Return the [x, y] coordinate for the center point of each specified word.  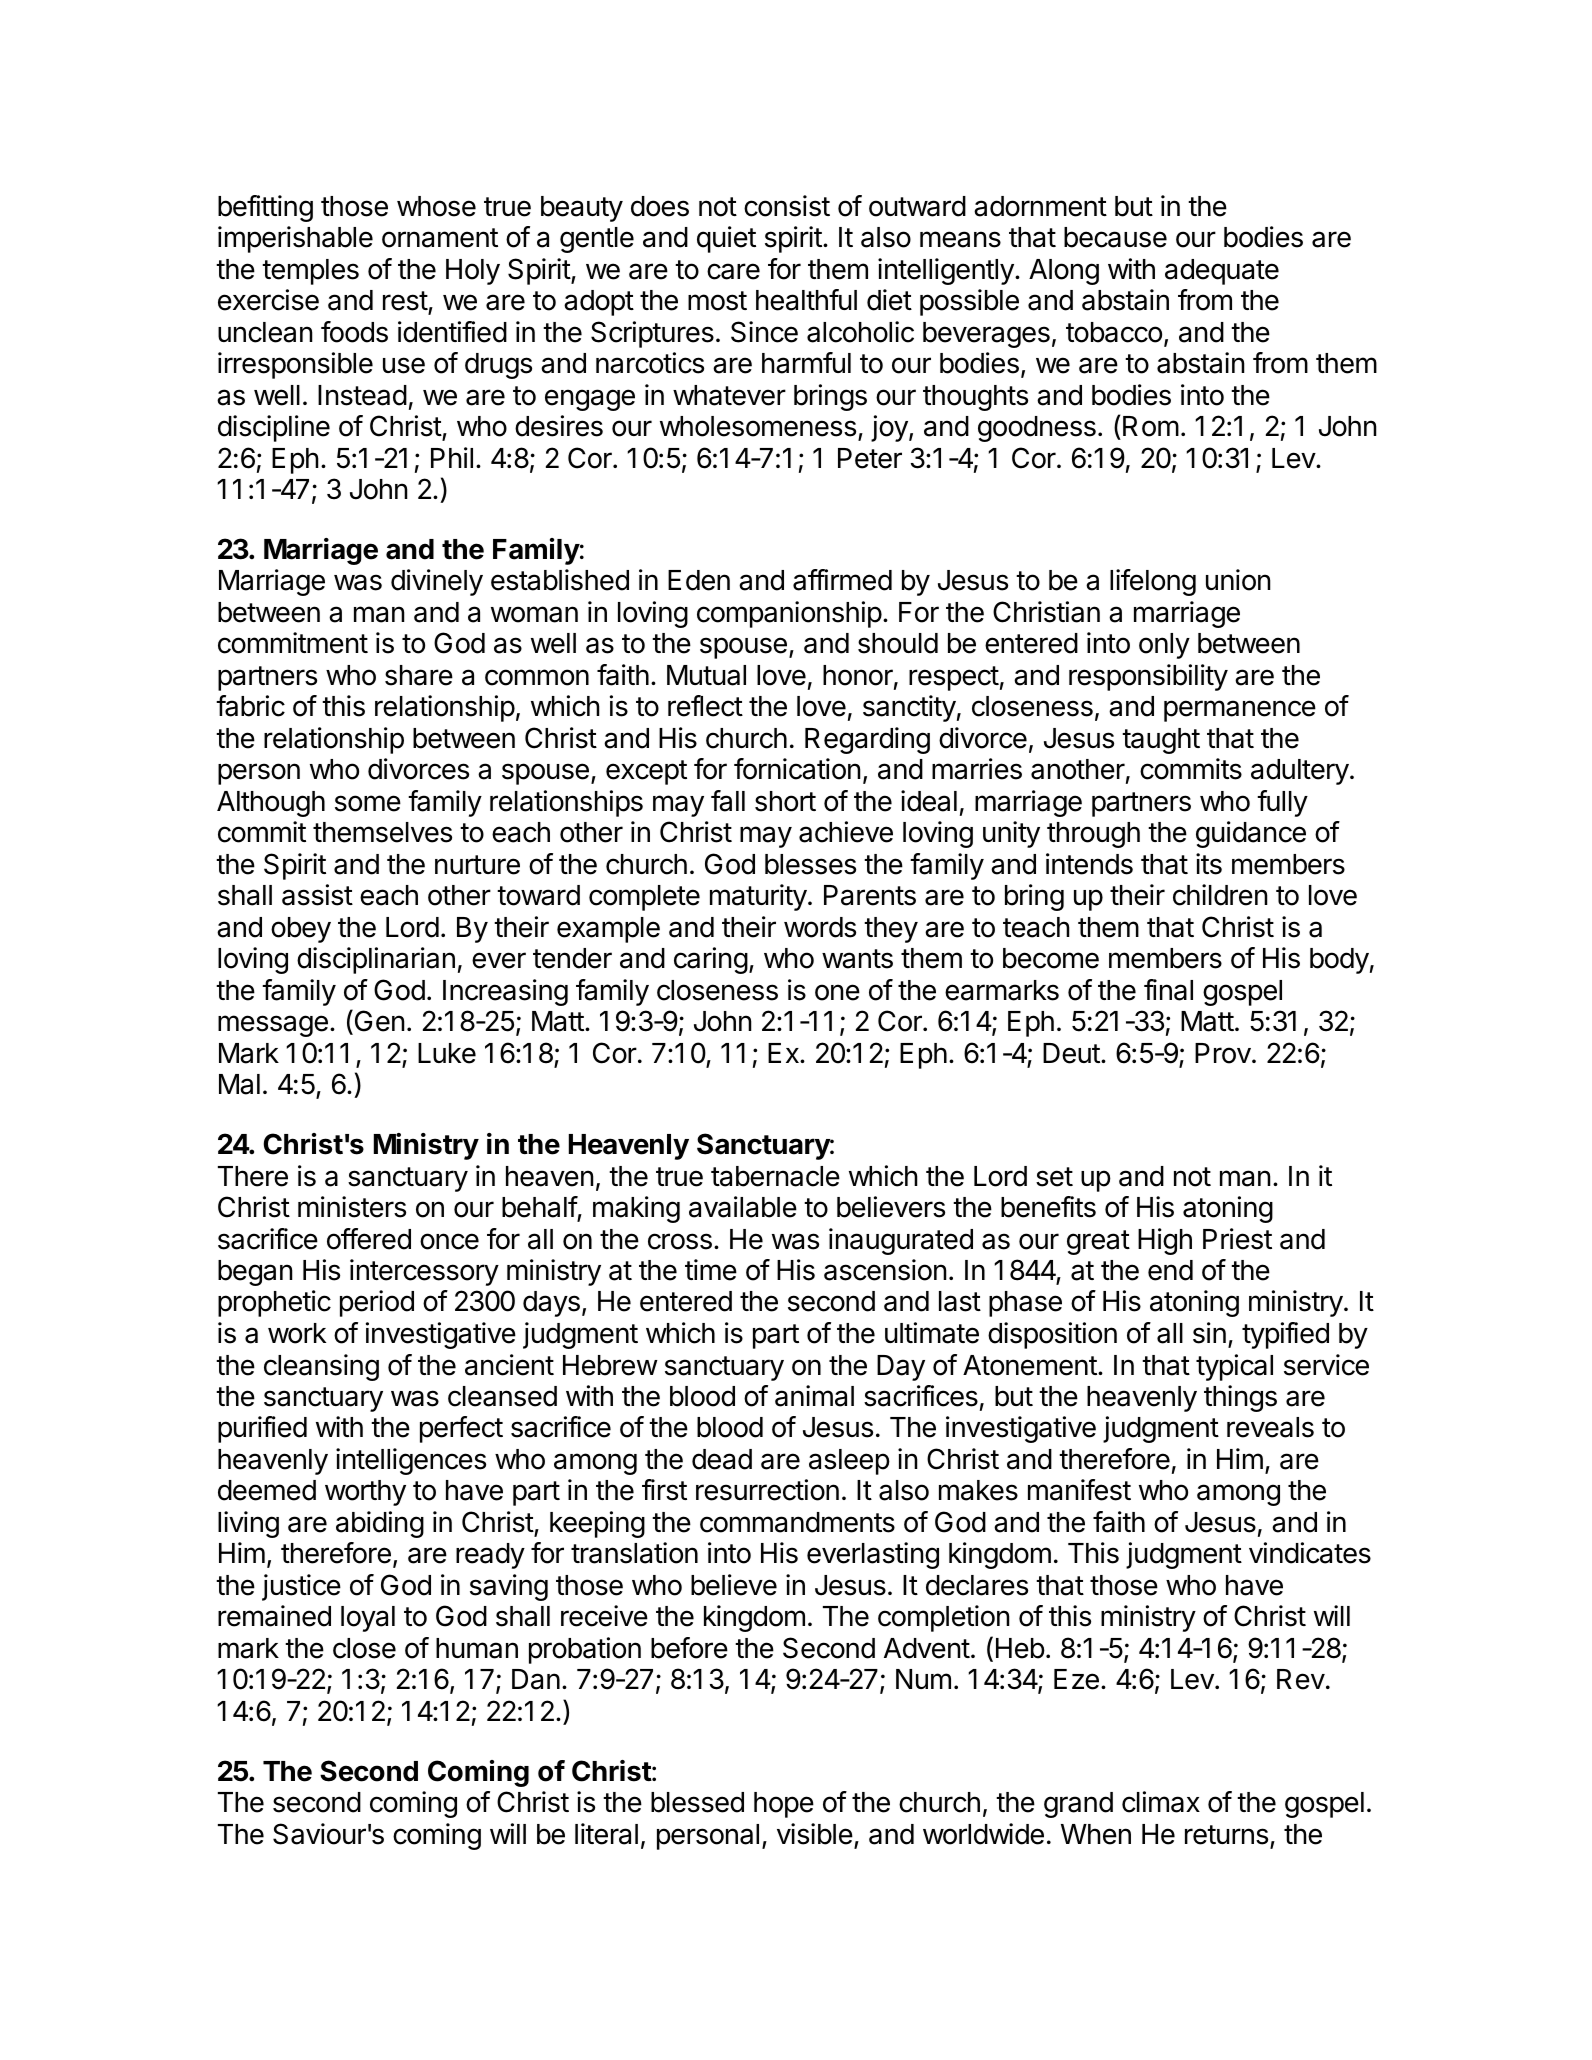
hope [784, 1805]
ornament [440, 238]
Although [271, 804]
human [477, 1648]
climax [1161, 1802]
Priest [1237, 1239]
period [377, 1303]
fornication [797, 769]
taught [1161, 741]
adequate [1222, 272]
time [711, 1270]
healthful [806, 300]
